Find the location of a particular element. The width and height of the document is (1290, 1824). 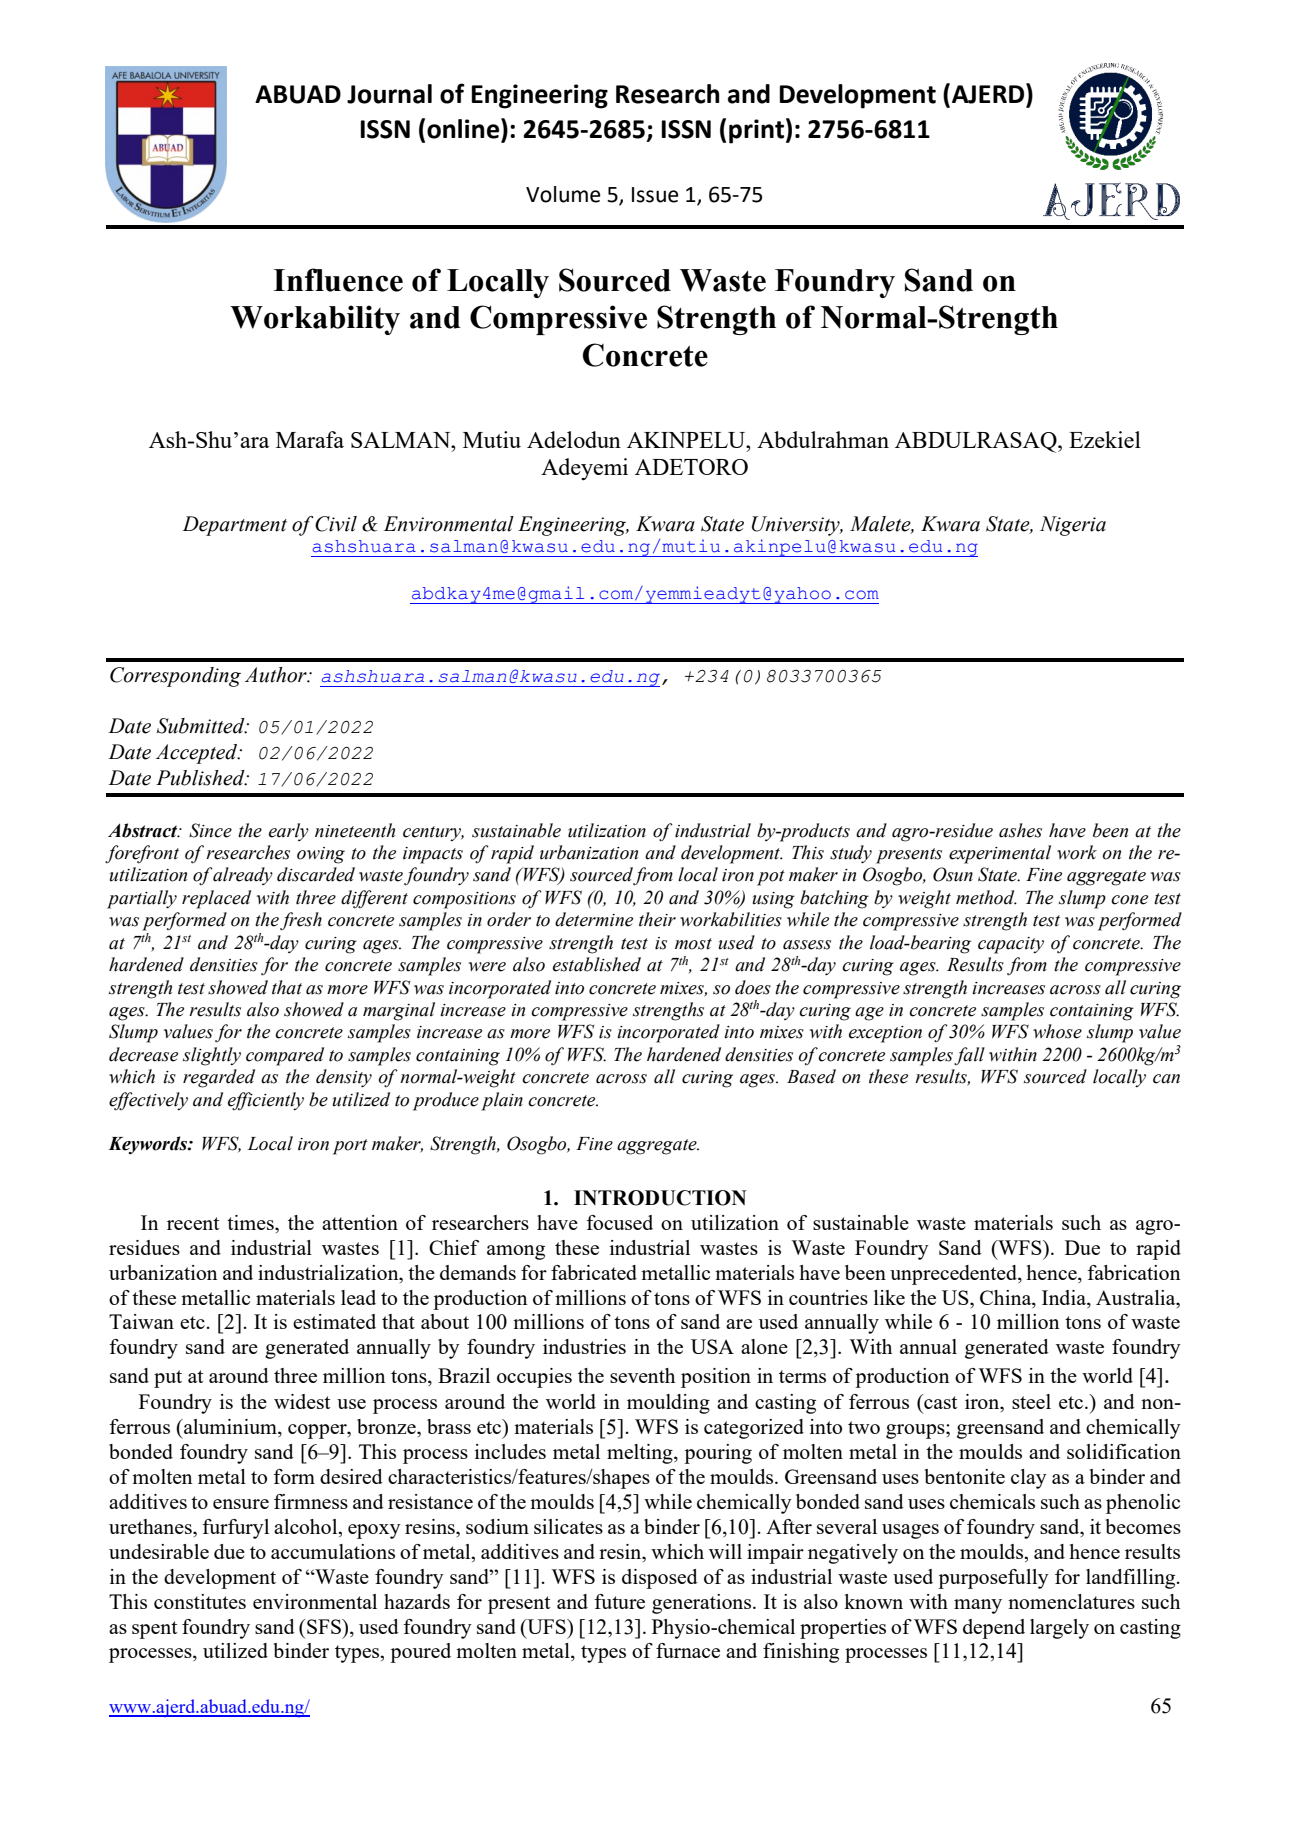

their is located at coordinates (657, 919).
